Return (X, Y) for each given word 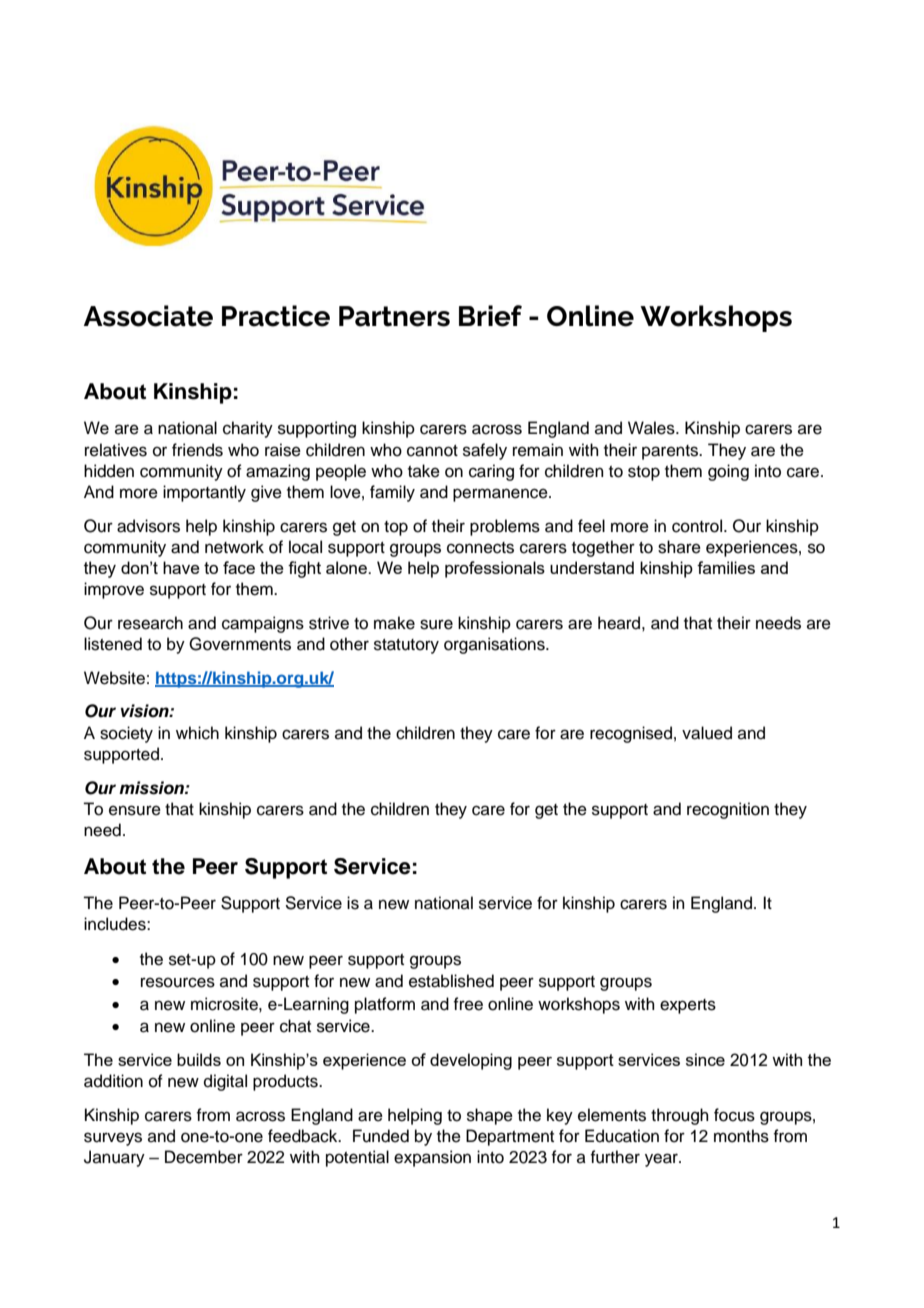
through (680, 1116)
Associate (148, 316)
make (394, 623)
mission (152, 788)
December (204, 1157)
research (150, 623)
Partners (394, 316)
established (451, 981)
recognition (728, 810)
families (726, 567)
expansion (432, 1158)
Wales (652, 428)
